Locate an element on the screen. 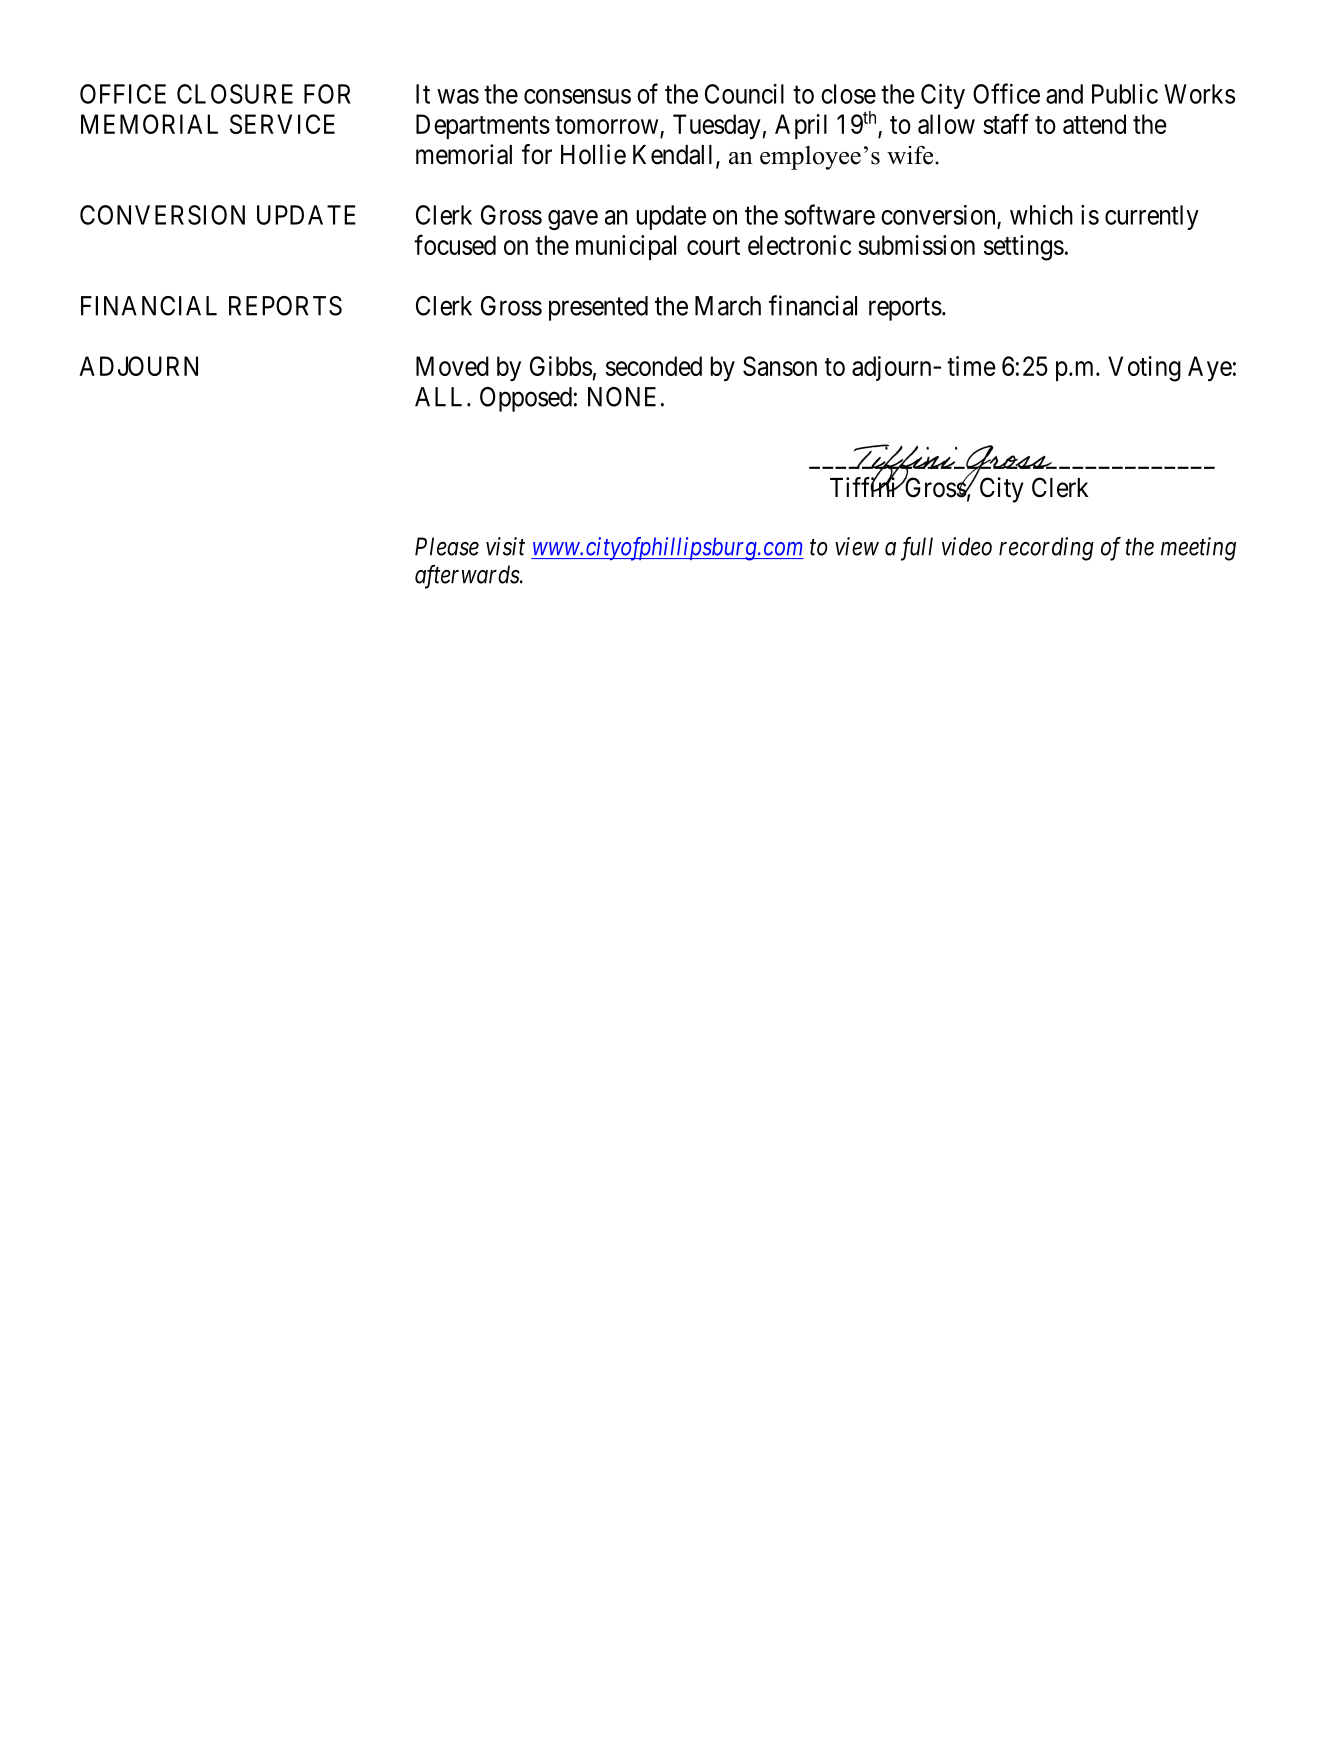 The height and width of the screenshot is (1737, 1342). SERVICE is located at coordinates (282, 124).
